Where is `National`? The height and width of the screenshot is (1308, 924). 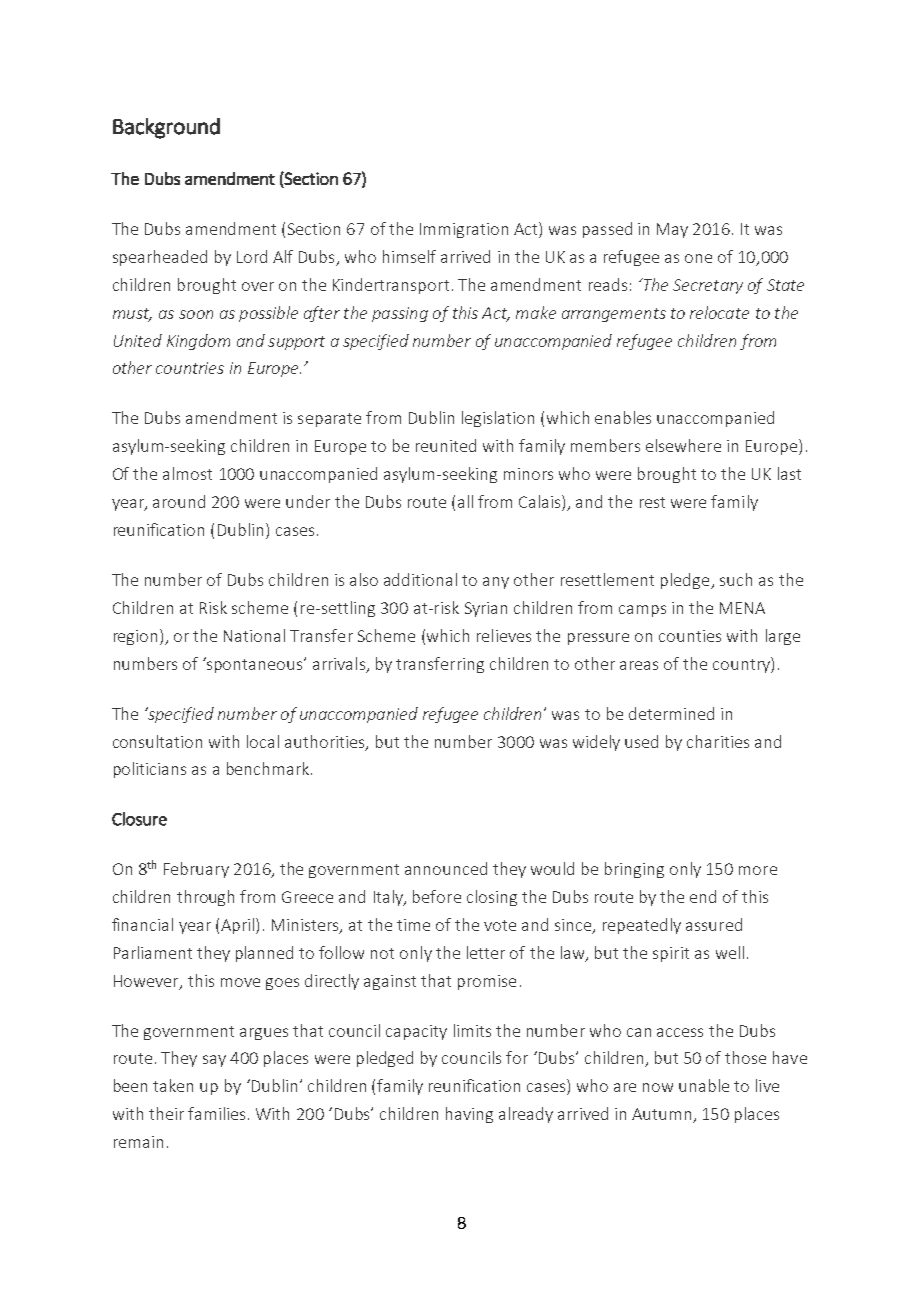
National is located at coordinates (254, 635).
